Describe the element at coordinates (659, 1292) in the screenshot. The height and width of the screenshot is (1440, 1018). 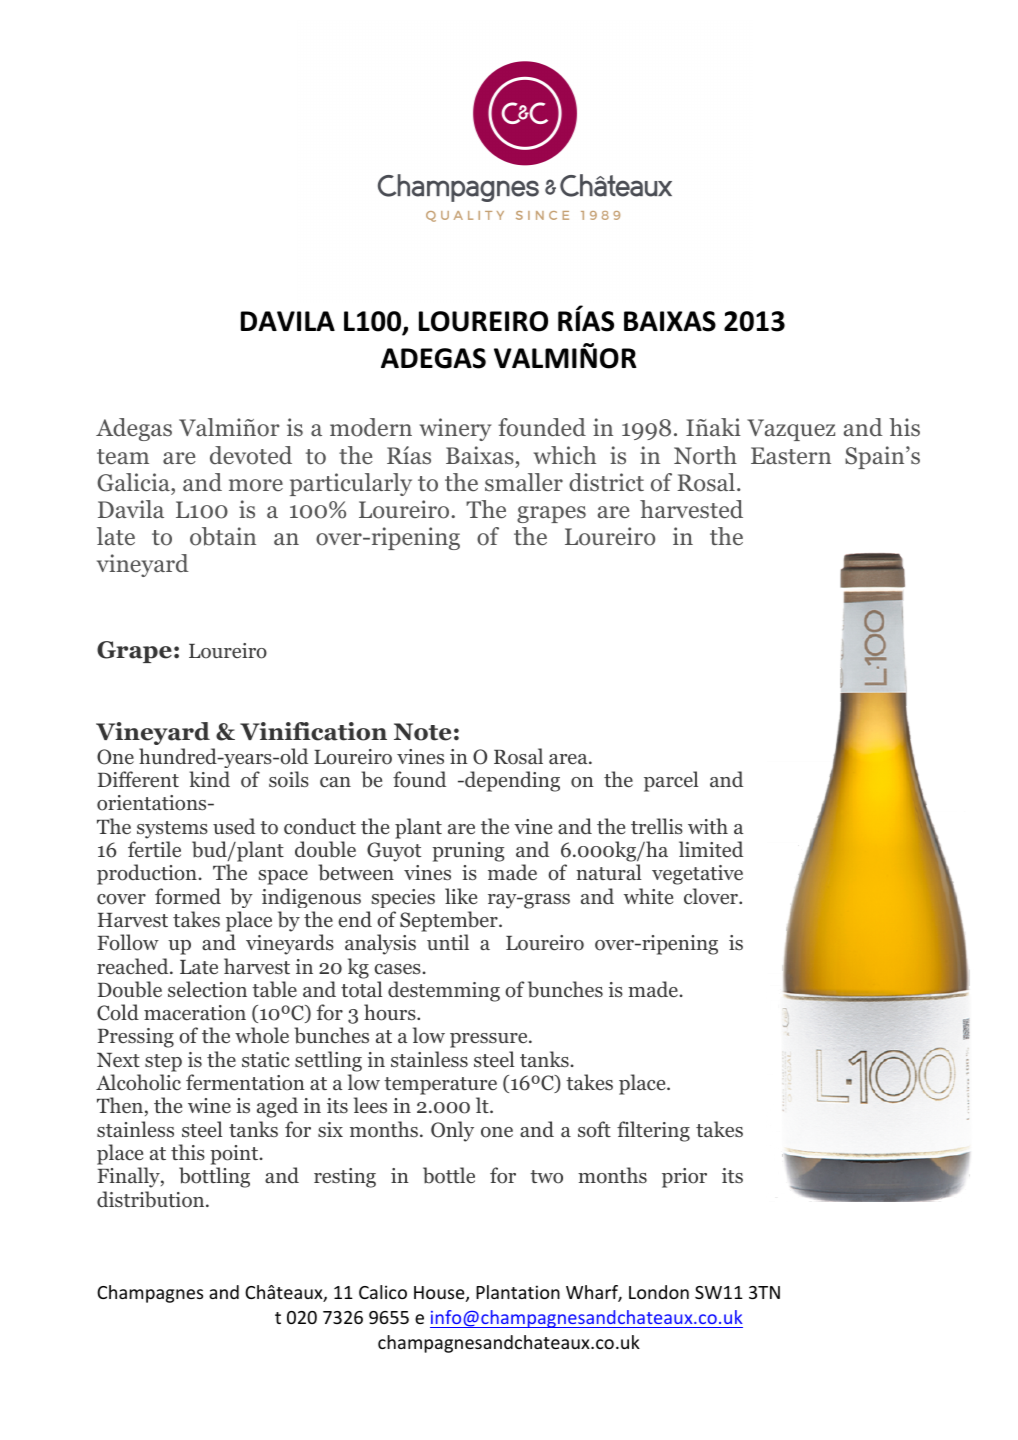
I see `London` at that location.
